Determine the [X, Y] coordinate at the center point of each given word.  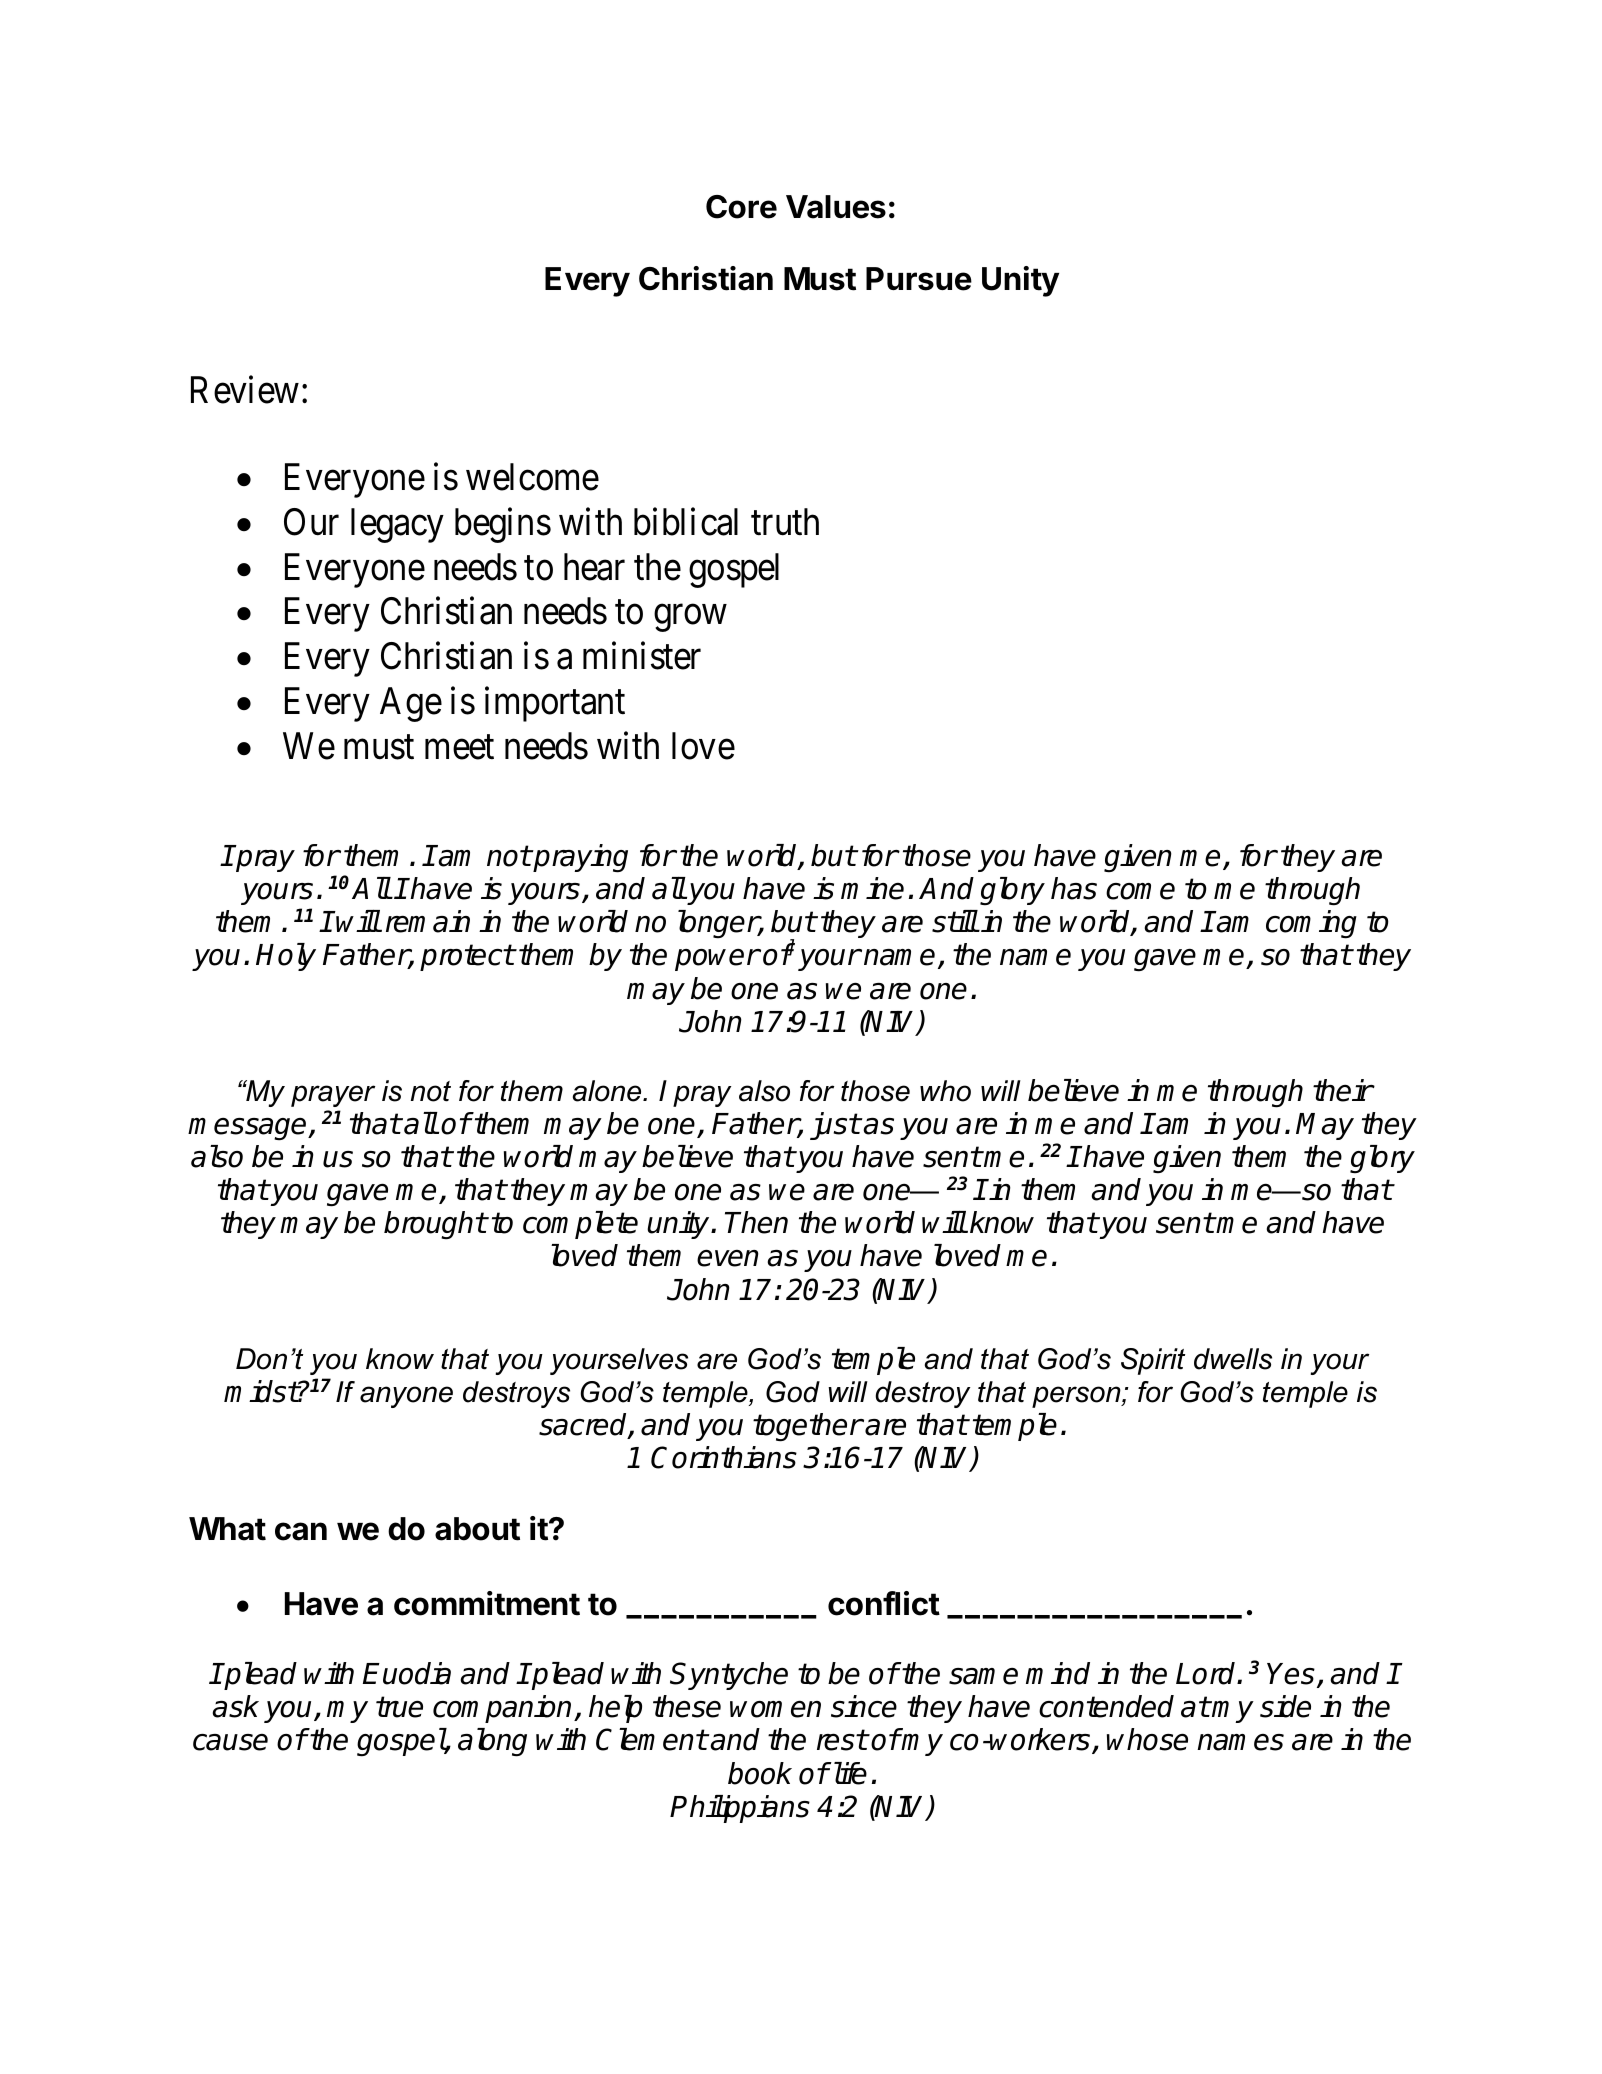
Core [741, 207]
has [1074, 888]
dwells [1233, 1359]
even [728, 1258]
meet [459, 748]
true [399, 1707]
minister [642, 656]
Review [245, 390]
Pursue [919, 279]
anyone [406, 1397]
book [760, 1773]
